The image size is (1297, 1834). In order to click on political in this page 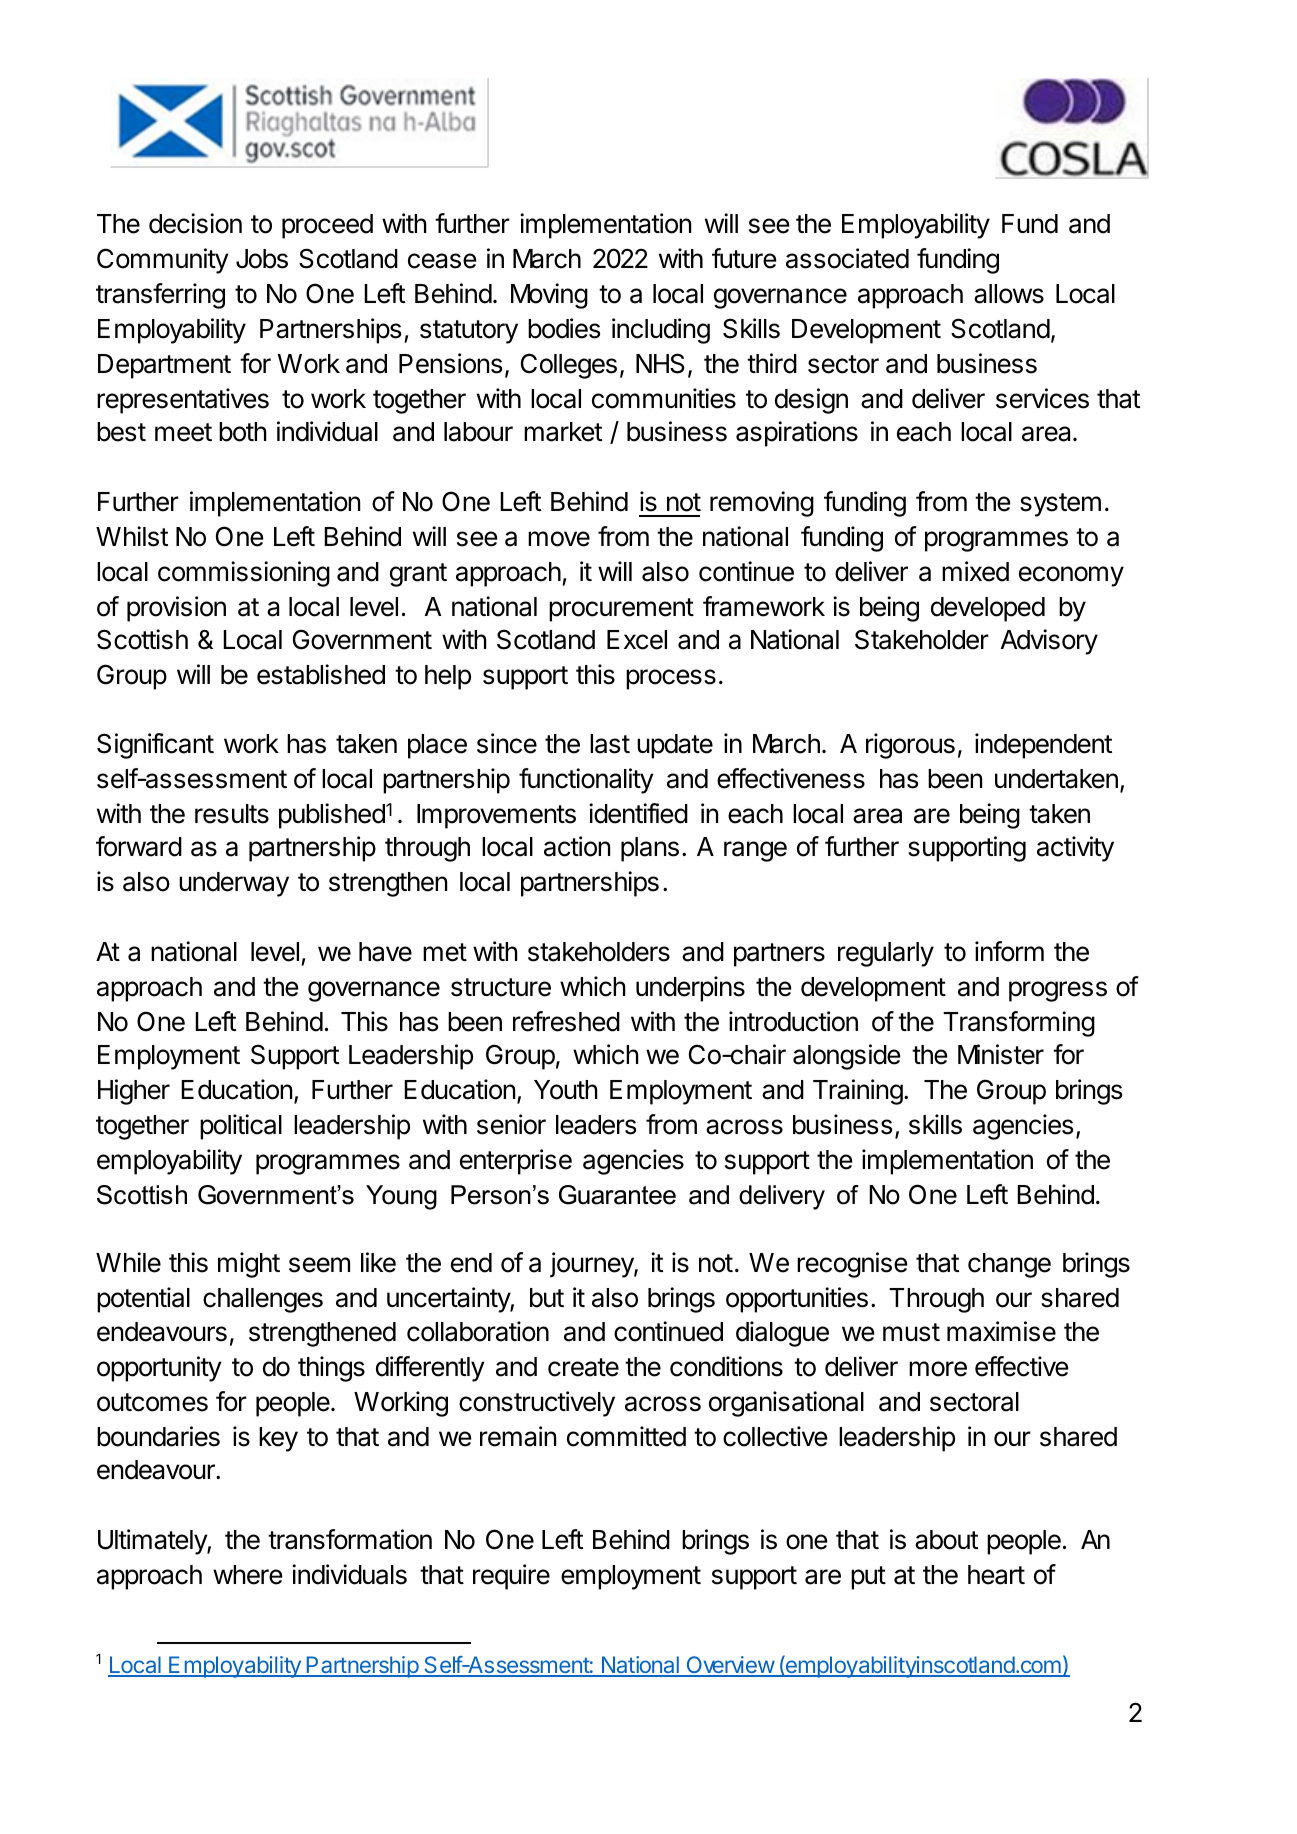, I will do `click(241, 1127)`.
